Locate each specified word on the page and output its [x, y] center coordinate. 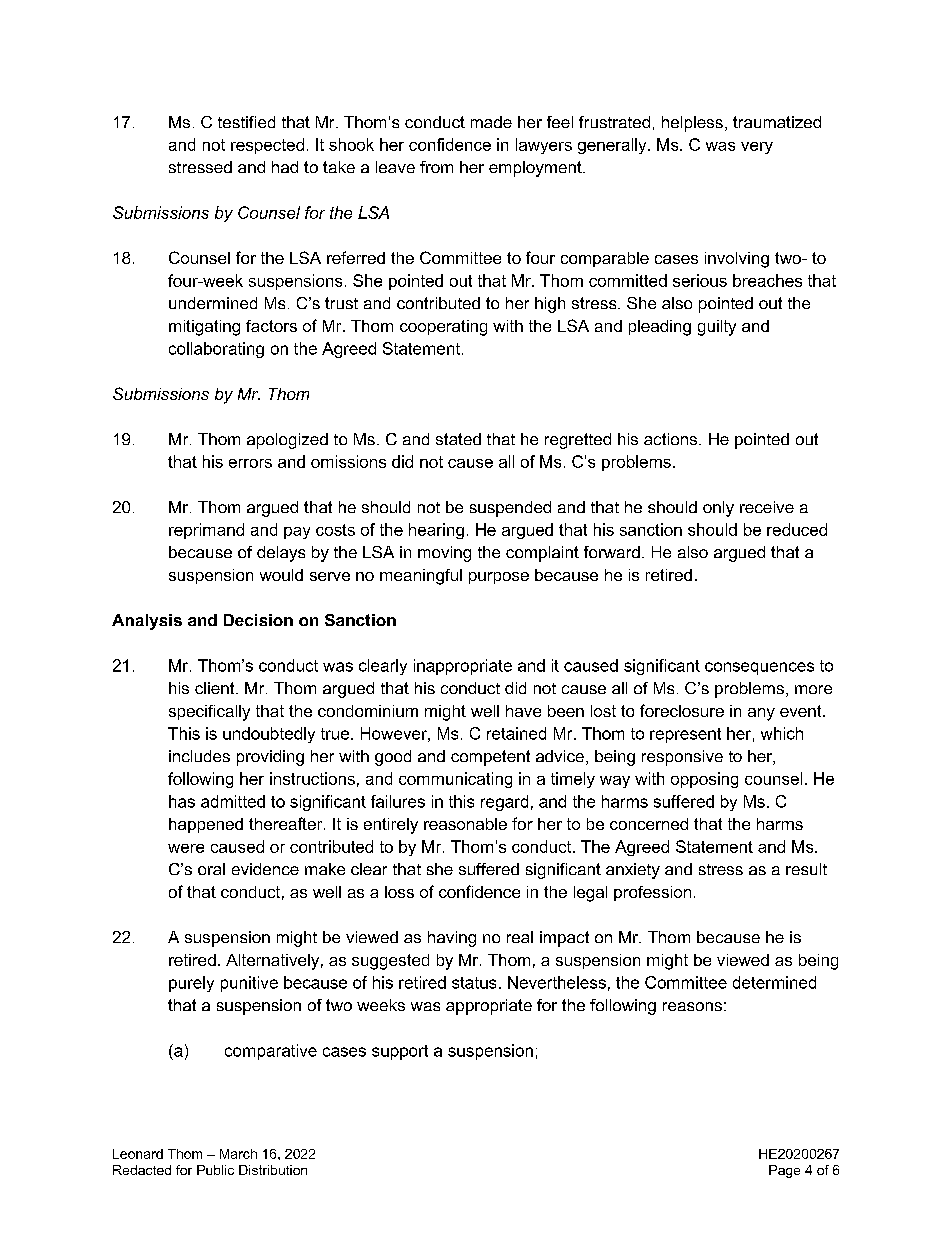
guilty [717, 328]
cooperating [443, 328]
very [757, 148]
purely [191, 984]
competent [490, 758]
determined [774, 982]
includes [199, 756]
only [718, 509]
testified [246, 122]
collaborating [216, 350]
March [238, 1154]
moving [444, 554]
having [452, 939]
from [436, 167]
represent [685, 735]
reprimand [206, 531]
